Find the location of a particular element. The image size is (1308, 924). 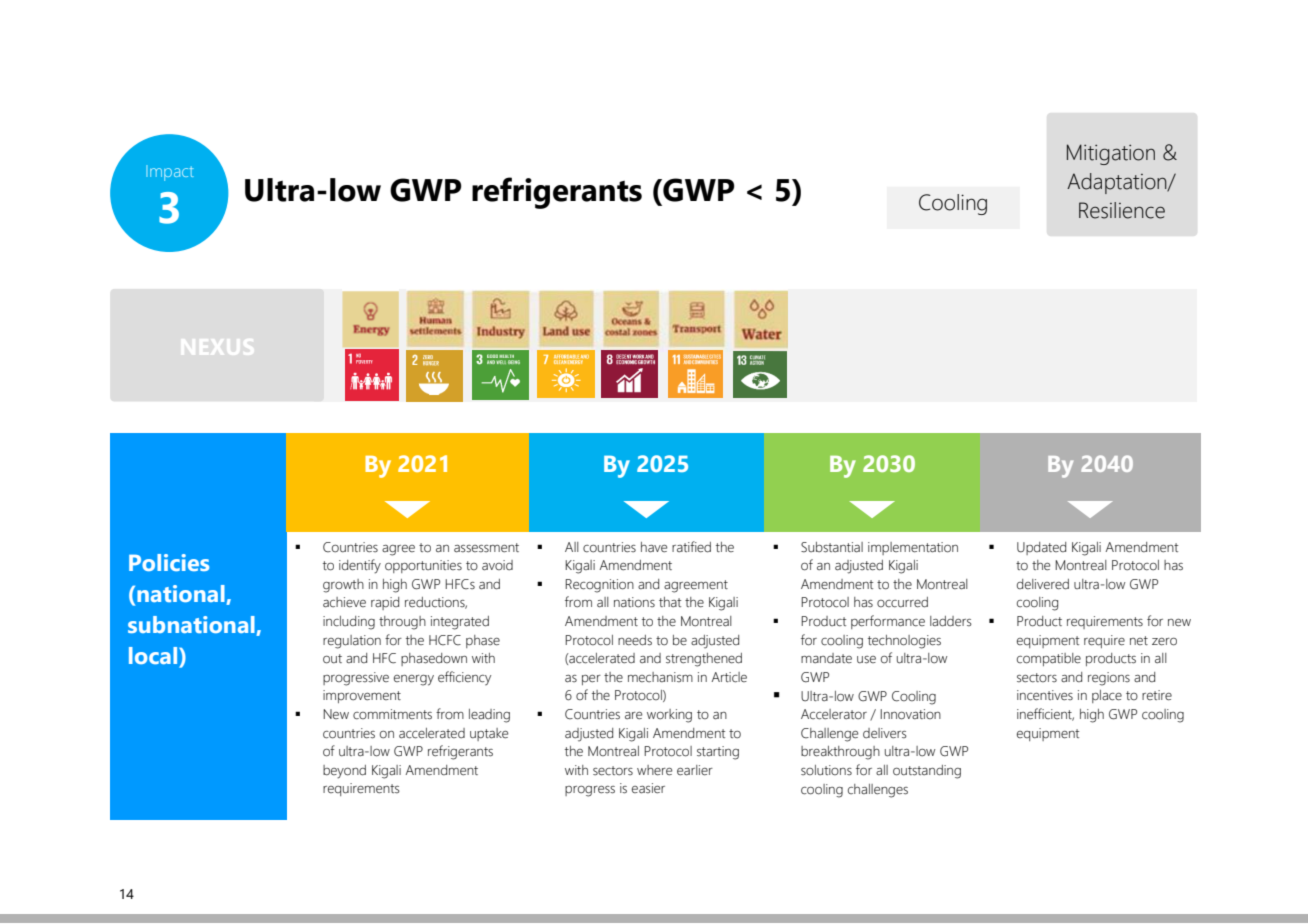

Mitigation is located at coordinates (1111, 154).
